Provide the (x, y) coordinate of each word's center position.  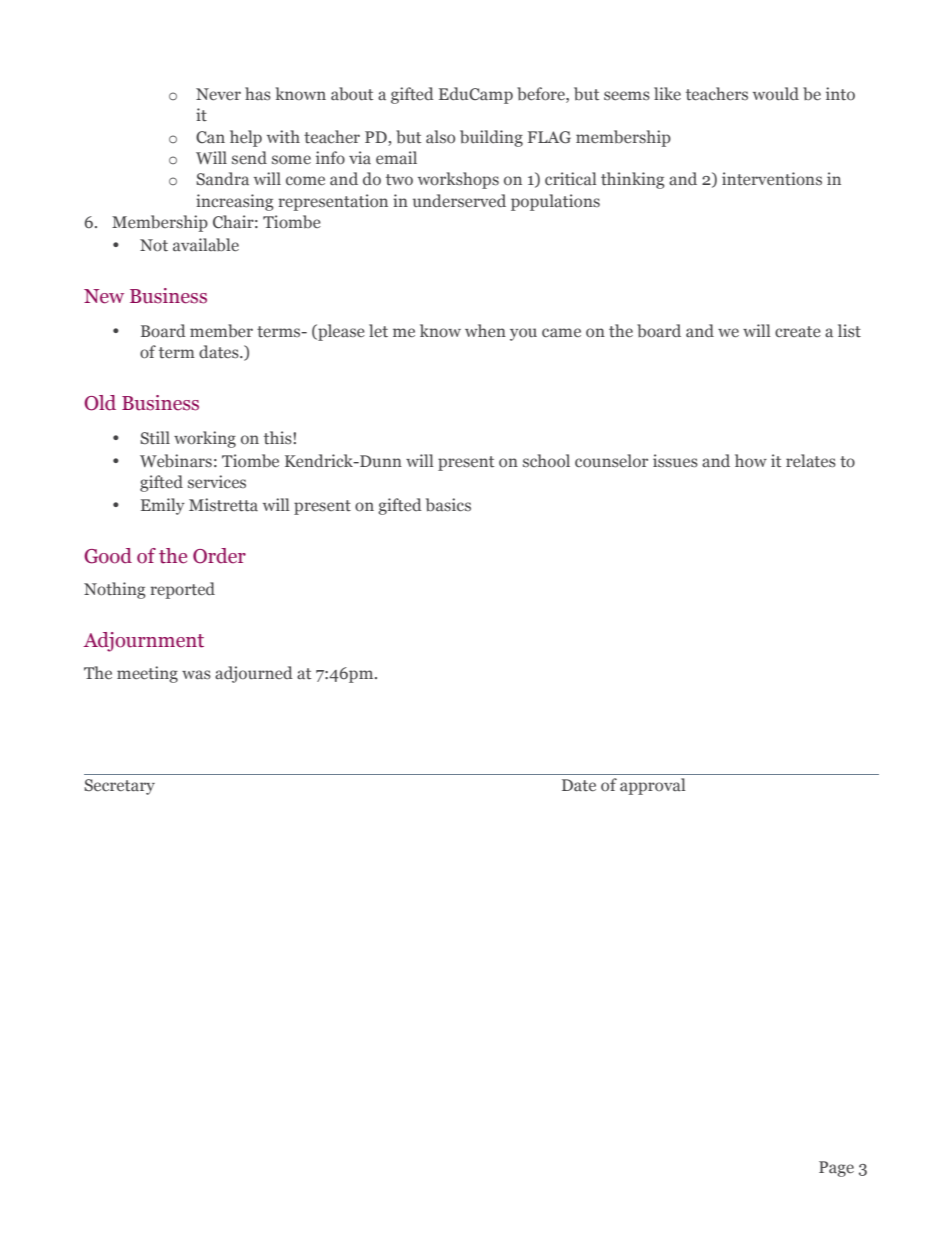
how (751, 460)
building (491, 138)
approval (652, 786)
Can (210, 137)
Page (836, 1169)
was (196, 675)
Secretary (119, 787)
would (776, 94)
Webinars (176, 461)
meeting (147, 674)
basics (448, 505)
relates (811, 461)
